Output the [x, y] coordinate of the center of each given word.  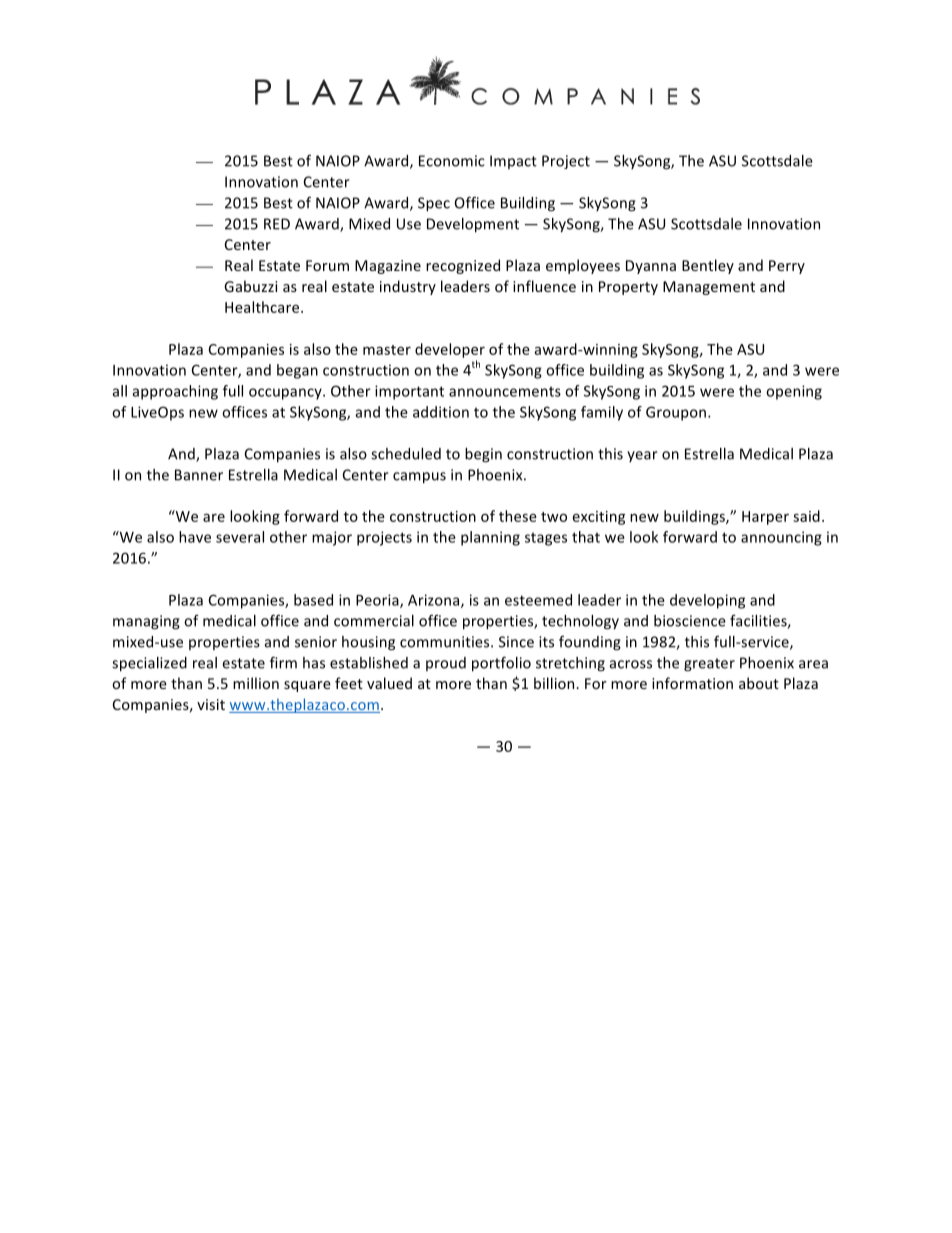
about [759, 683]
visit [211, 704]
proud [446, 664]
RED [277, 224]
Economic [452, 161]
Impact [513, 162]
